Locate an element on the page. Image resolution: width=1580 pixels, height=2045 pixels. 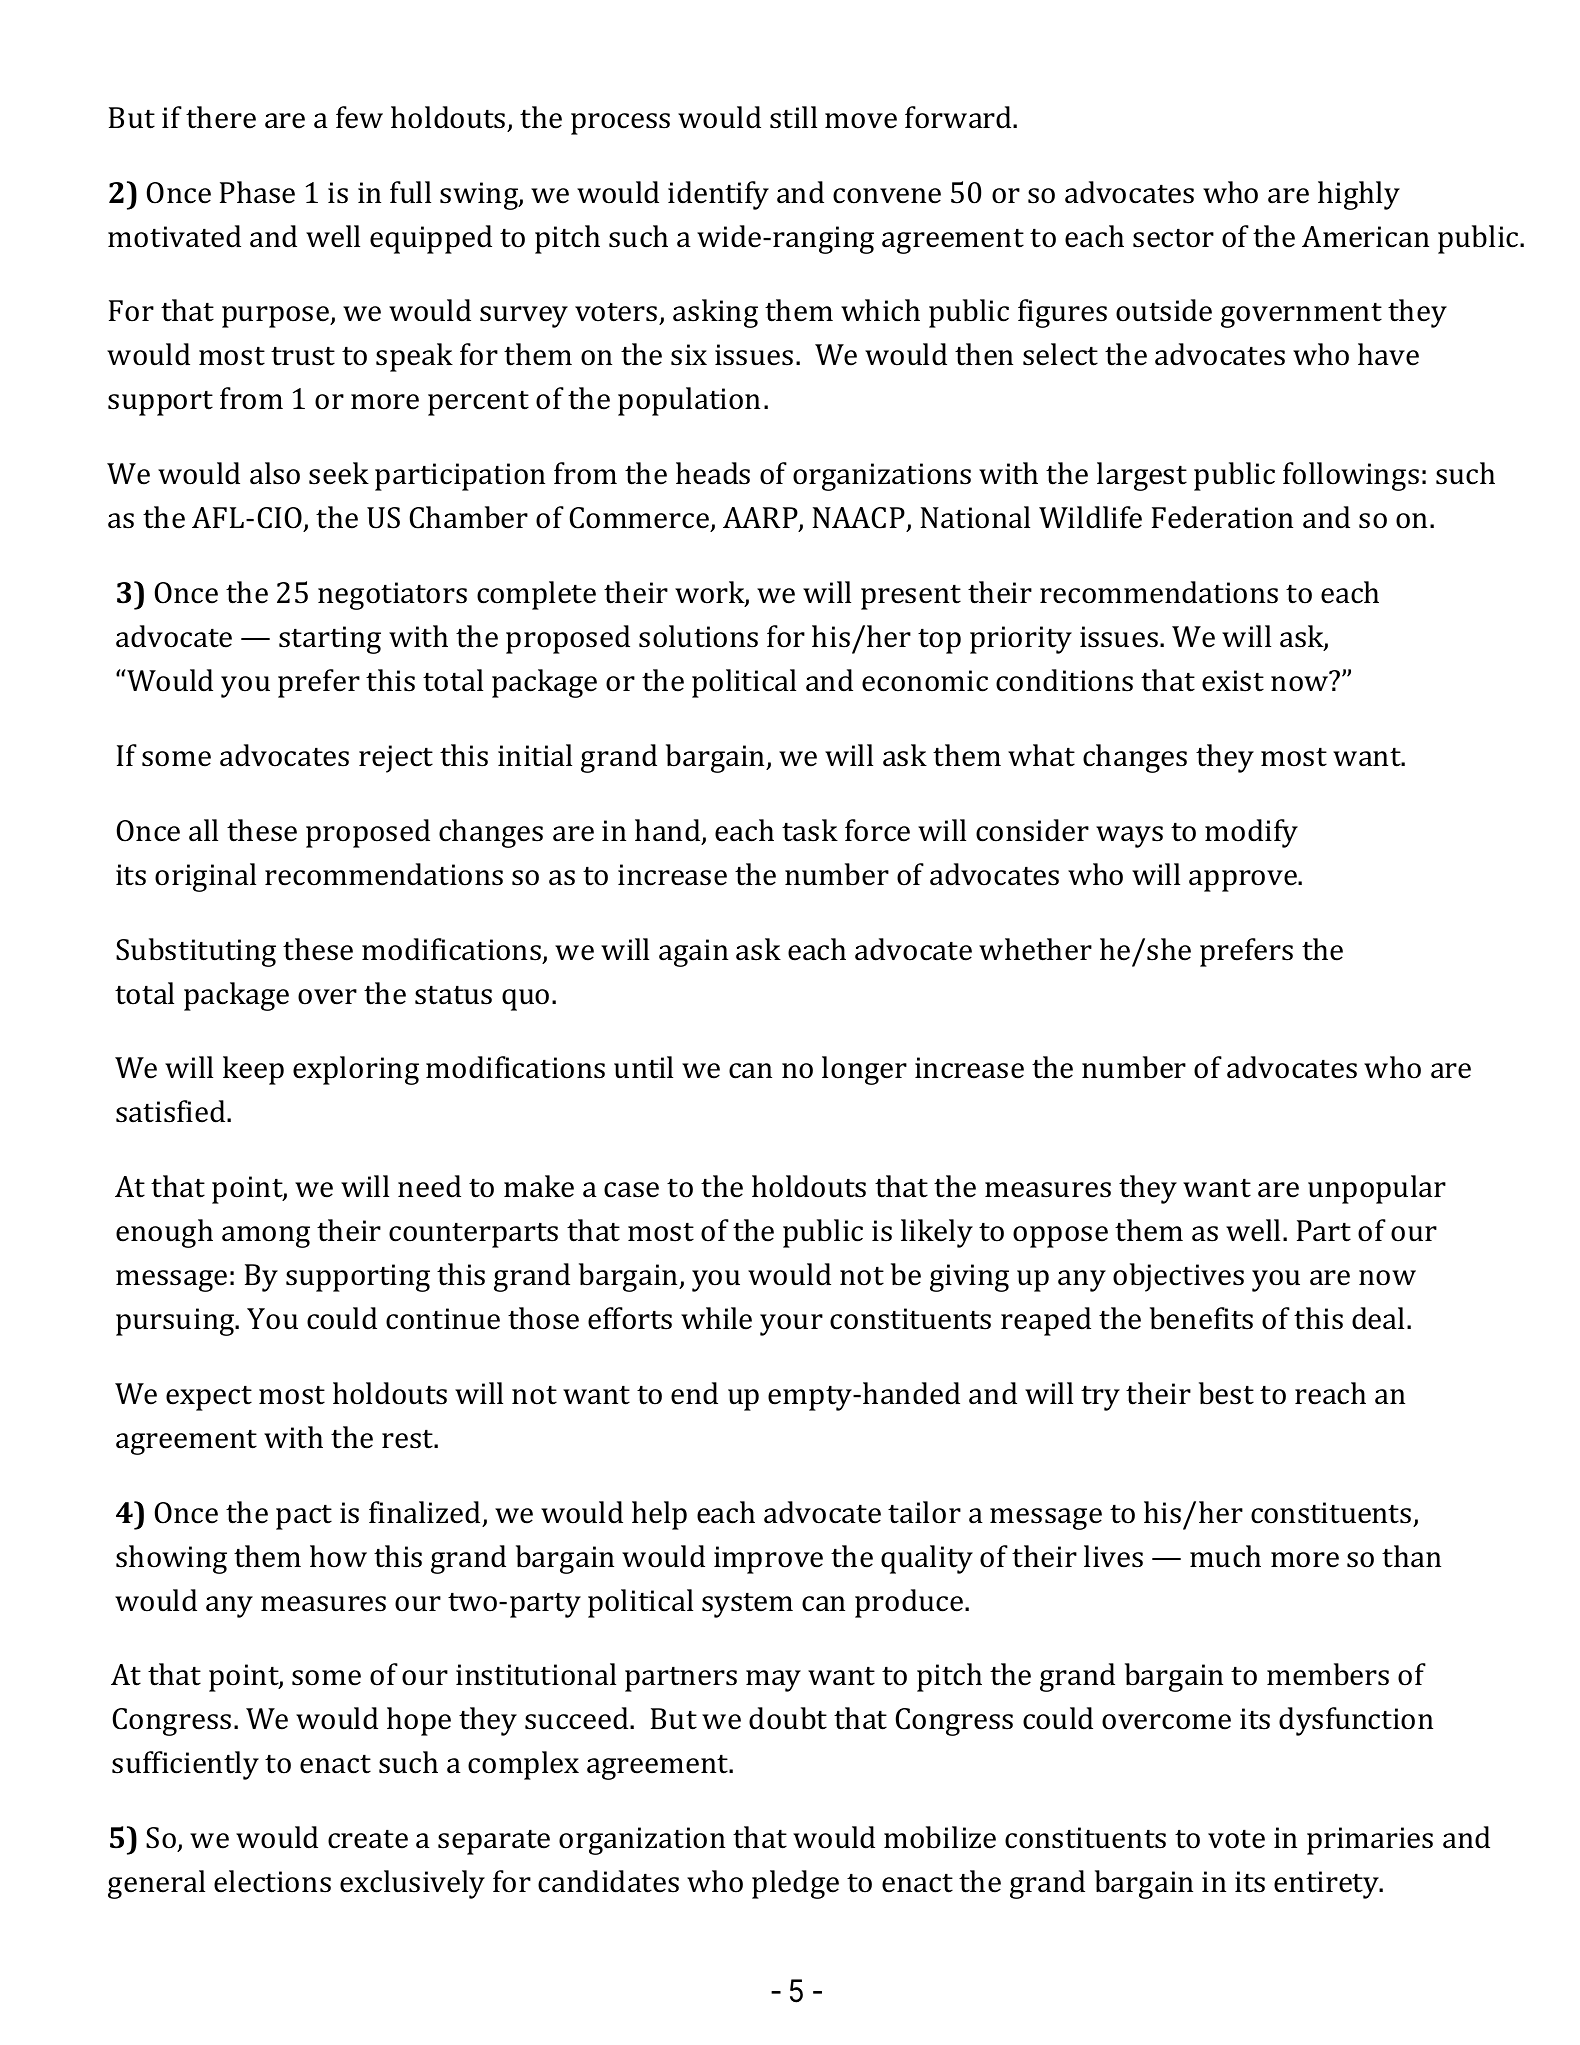
exploring is located at coordinates (356, 1070).
